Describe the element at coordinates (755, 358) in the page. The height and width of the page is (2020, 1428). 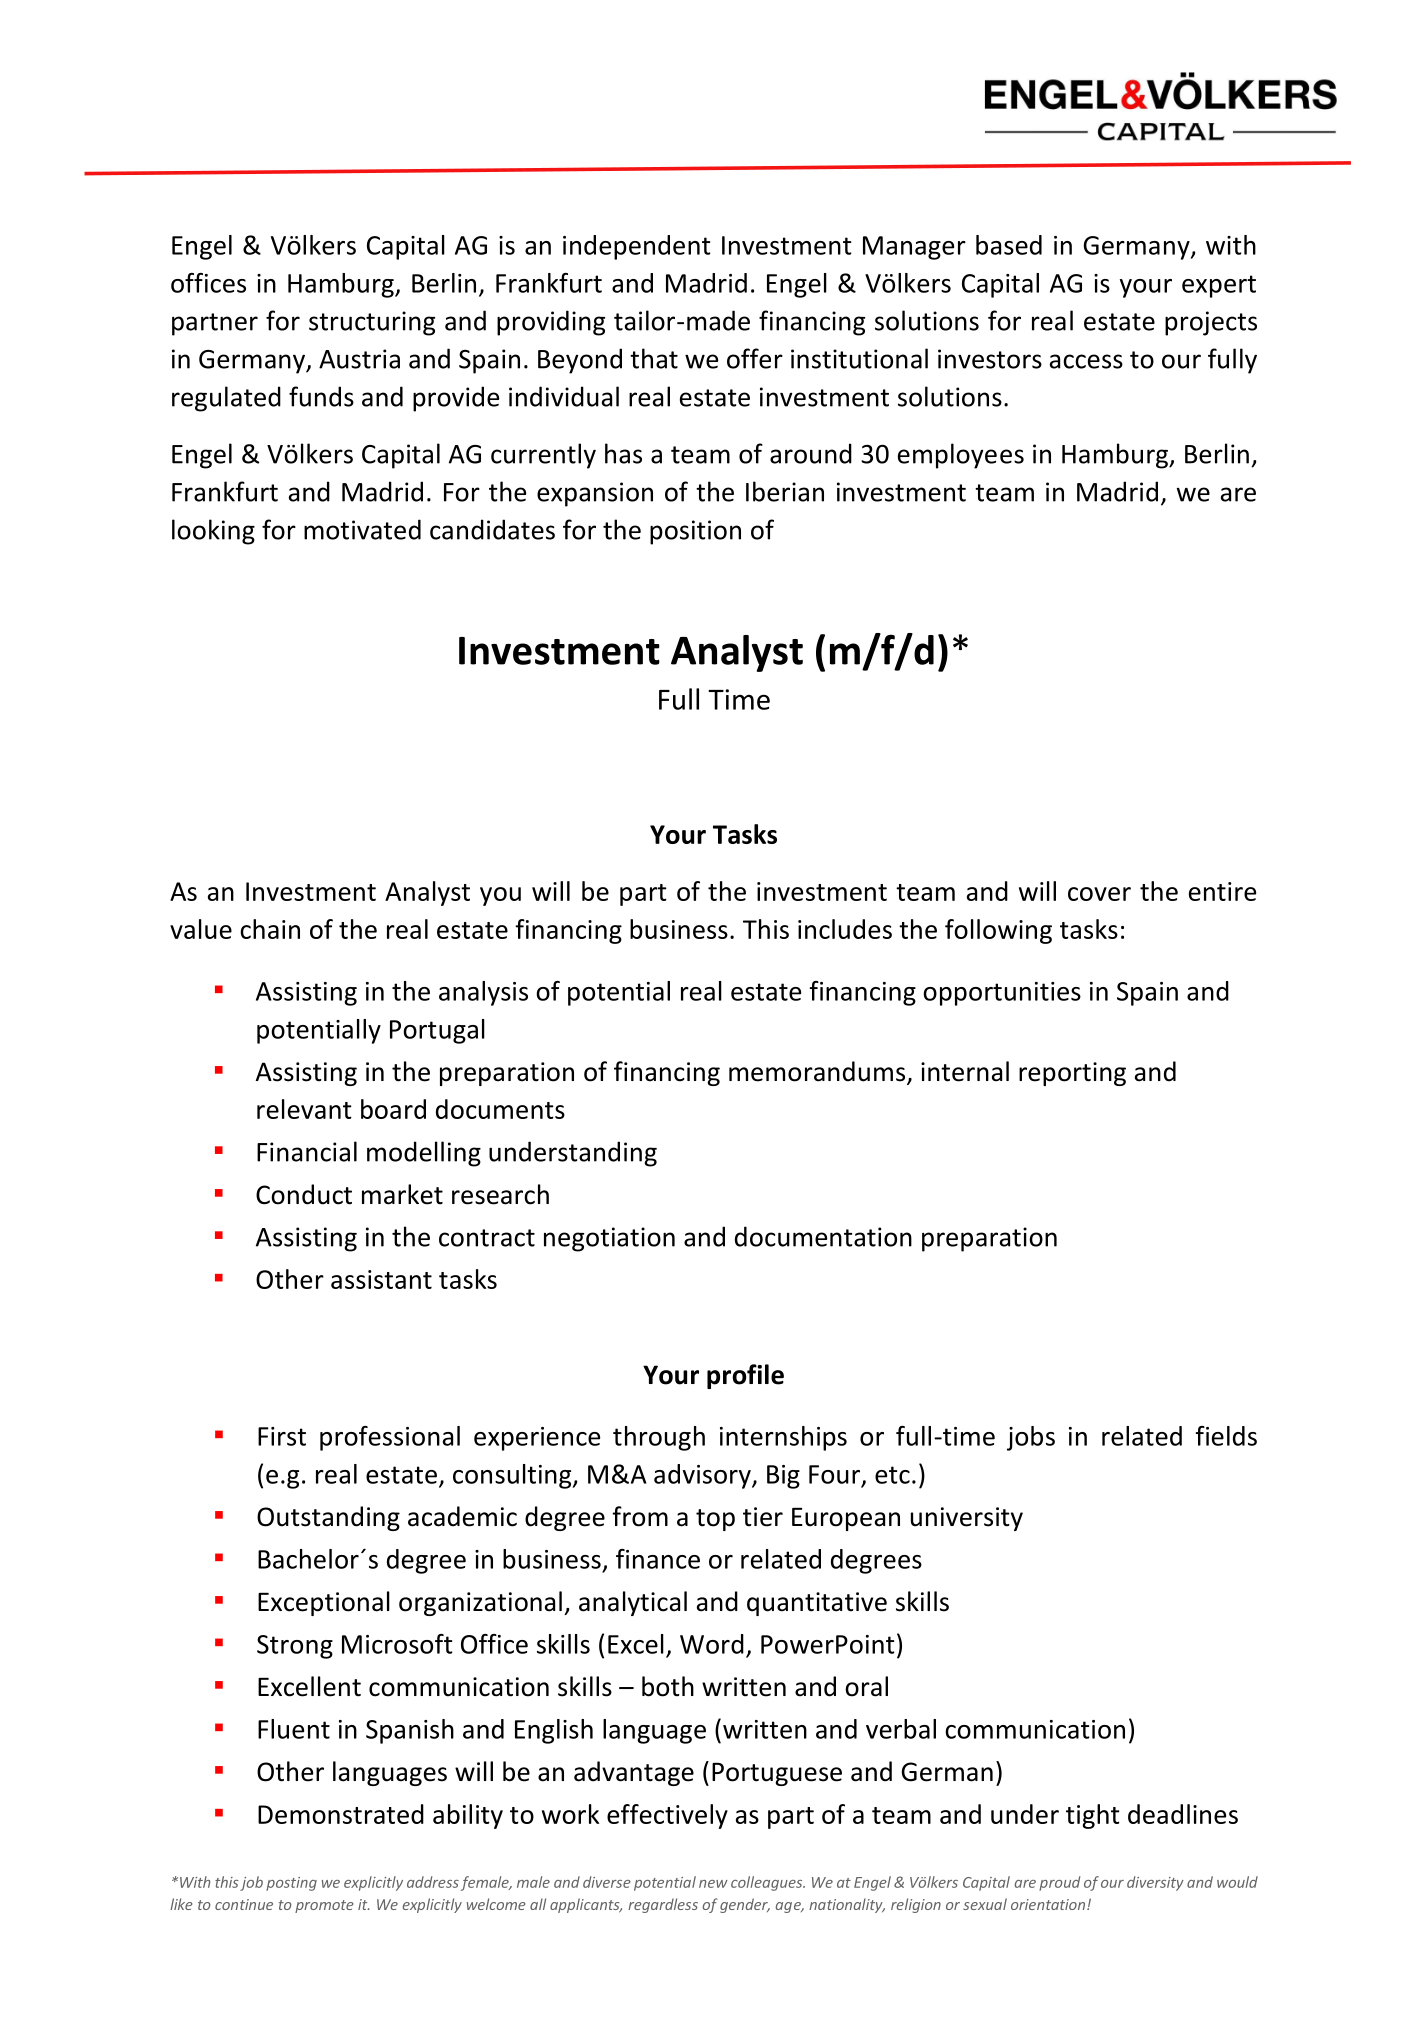
I see `offer` at that location.
